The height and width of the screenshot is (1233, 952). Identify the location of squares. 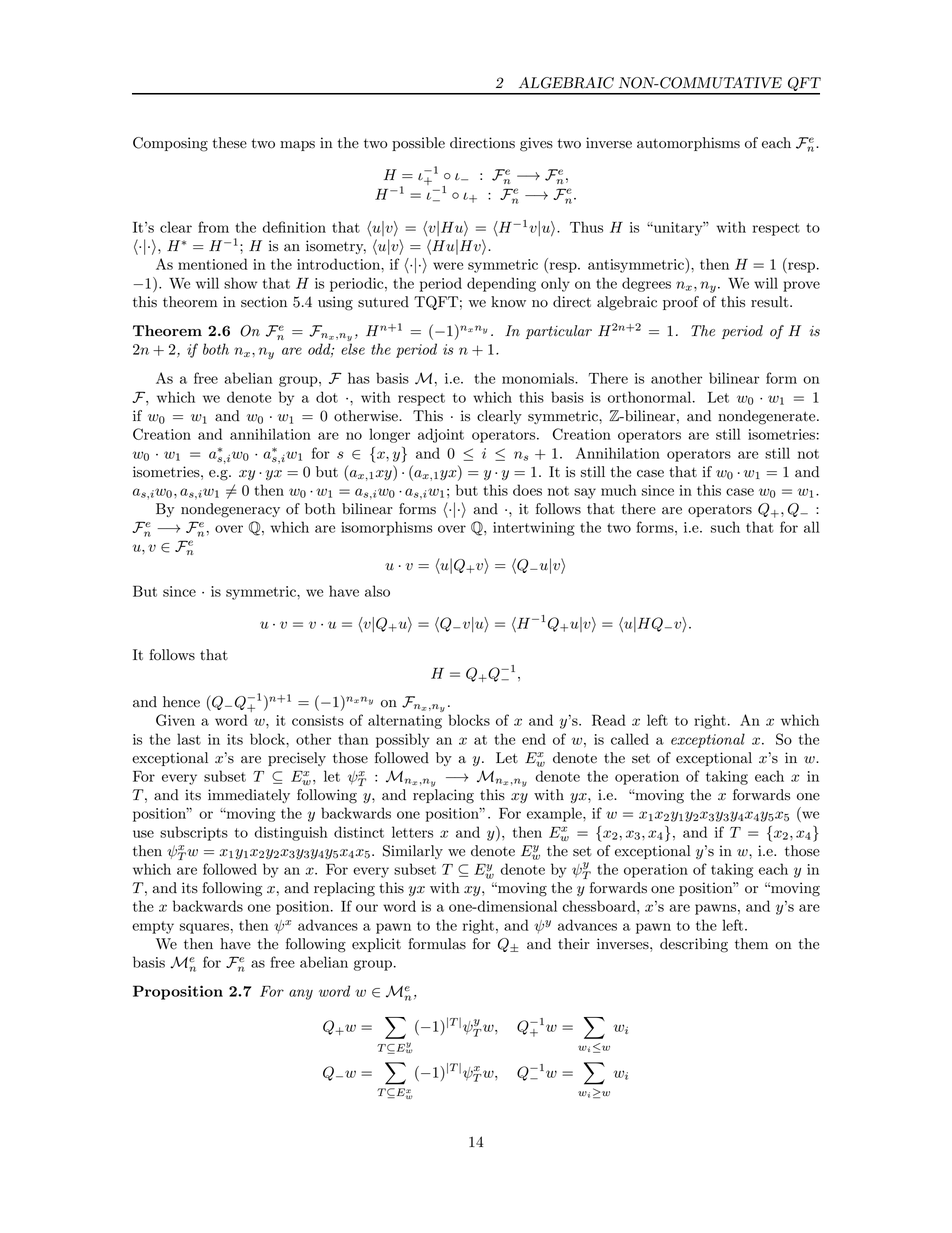
(204, 928).
